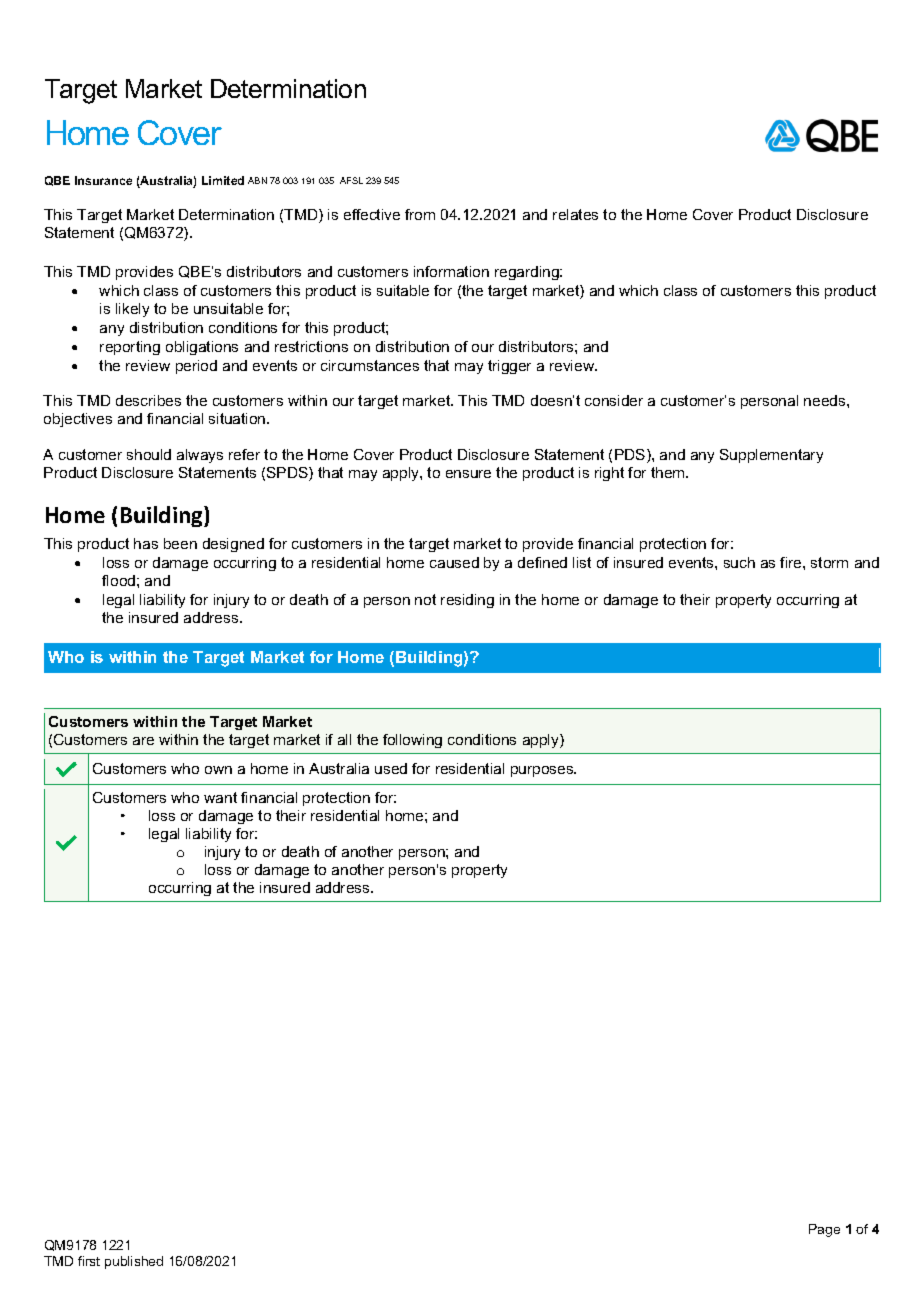 The image size is (924, 1308). Describe the element at coordinates (420, 214) in the screenshot. I see `from` at that location.
